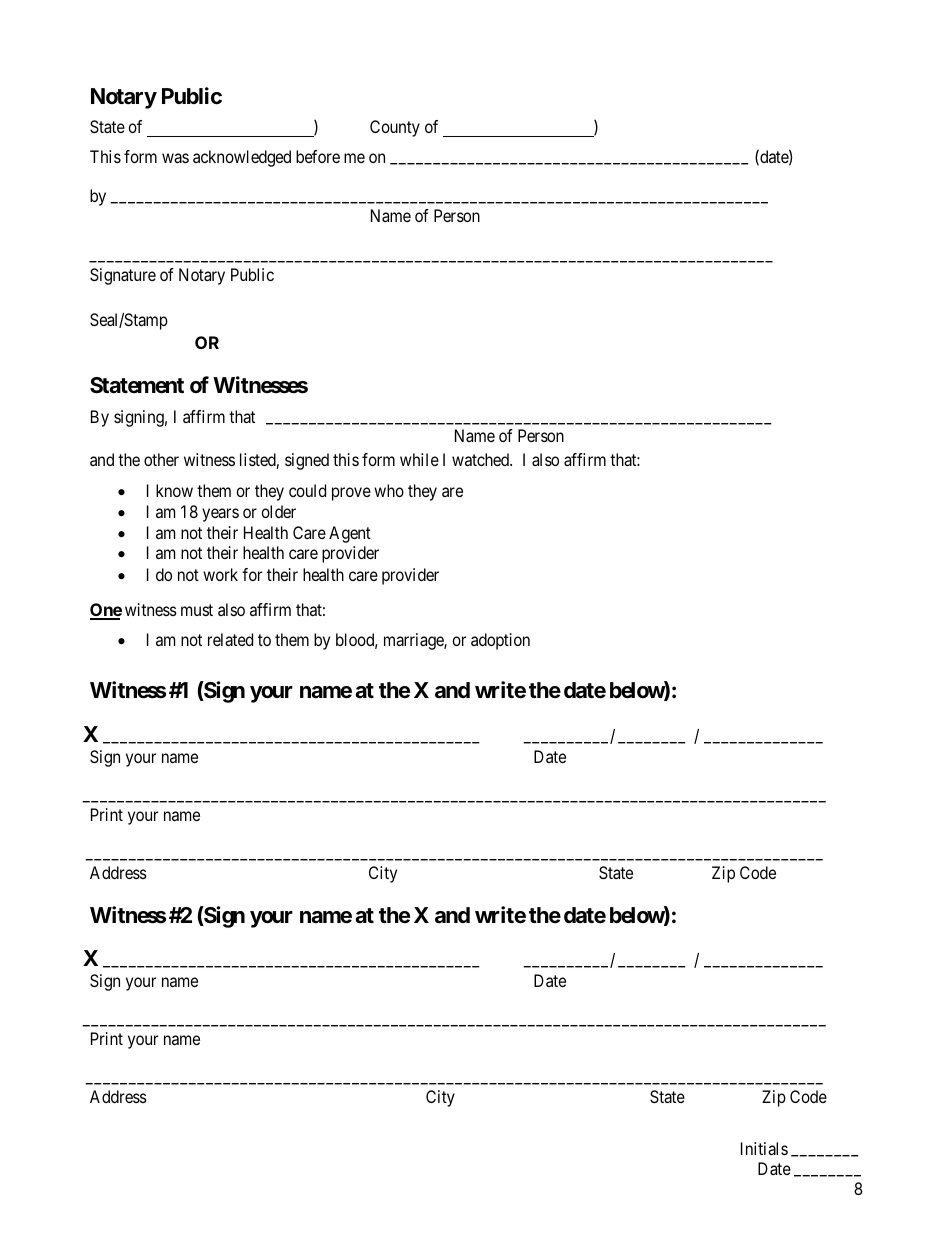  I want to click on was, so click(175, 158).
